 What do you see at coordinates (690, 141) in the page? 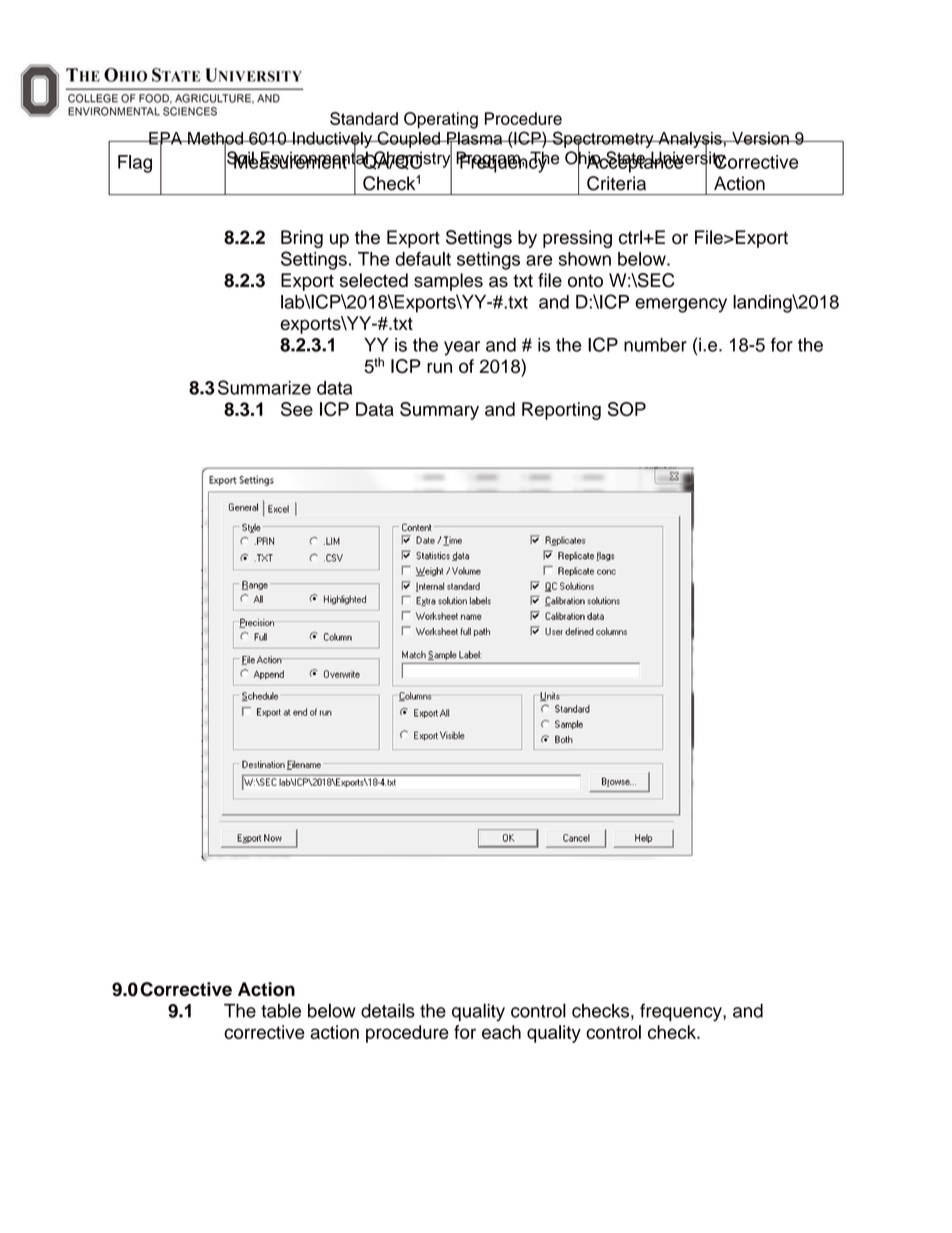
I see `Analysis` at bounding box center [690, 141].
